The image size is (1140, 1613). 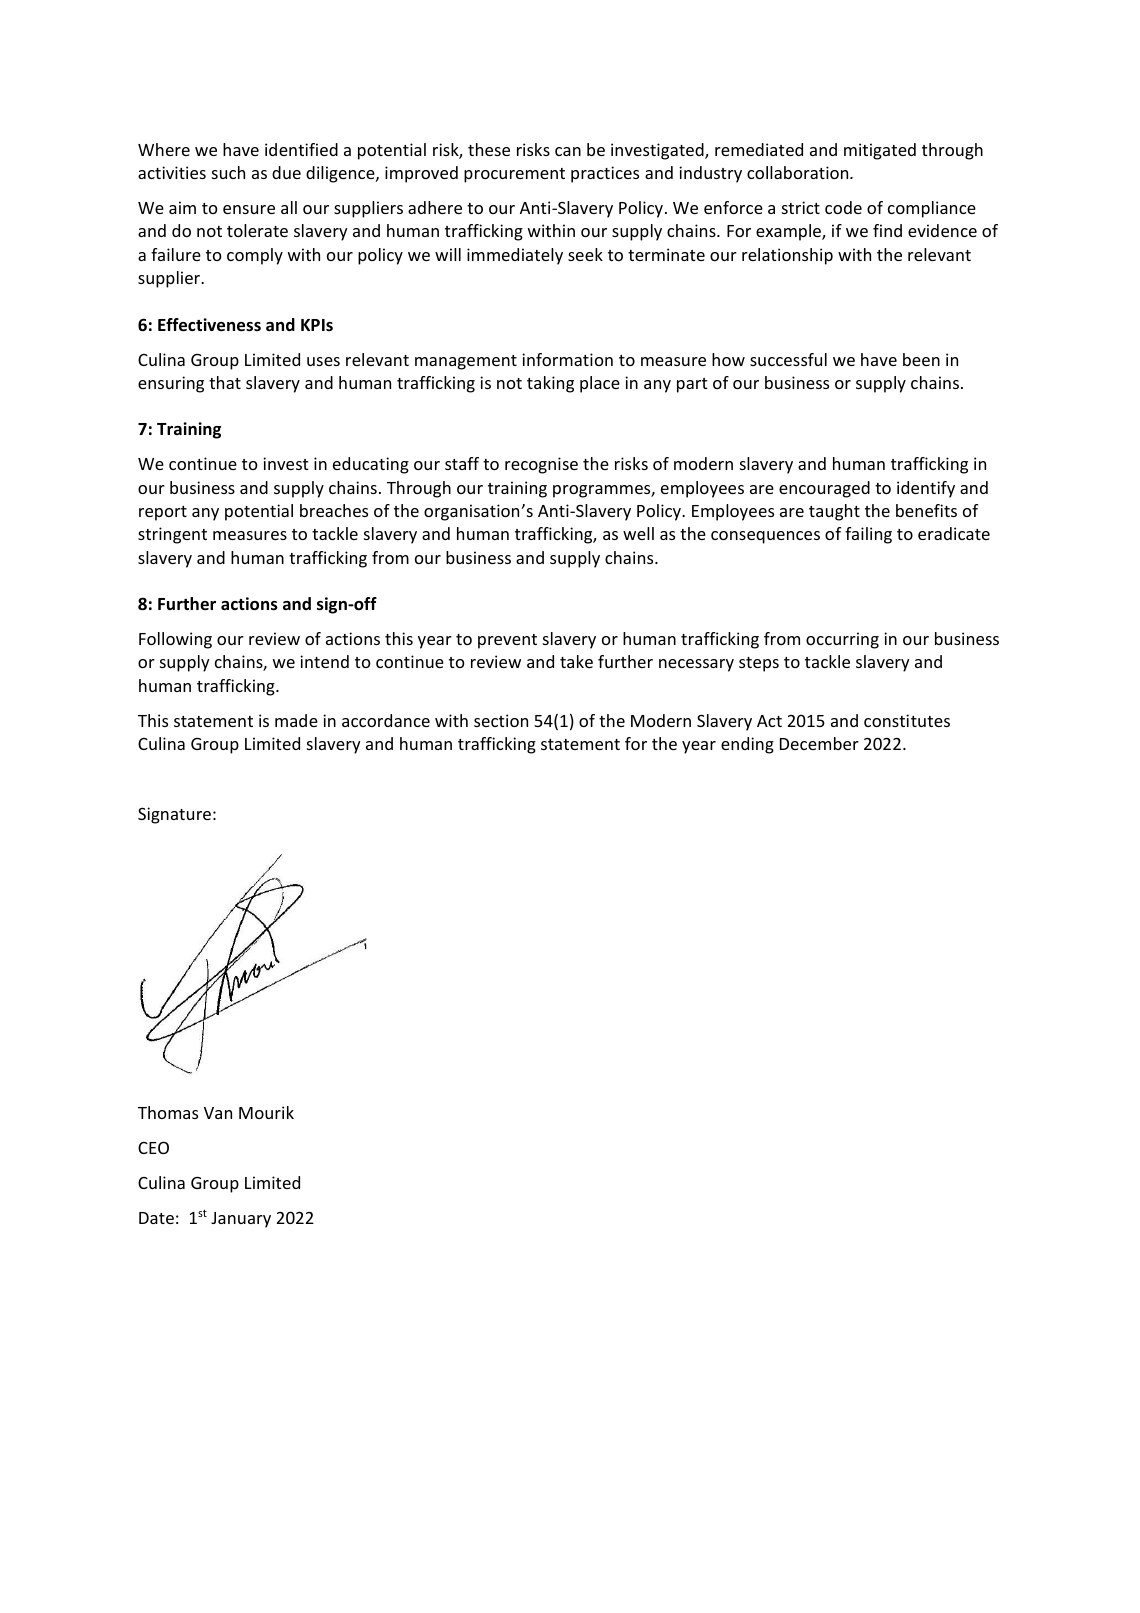 I want to click on procurement, so click(x=514, y=175).
